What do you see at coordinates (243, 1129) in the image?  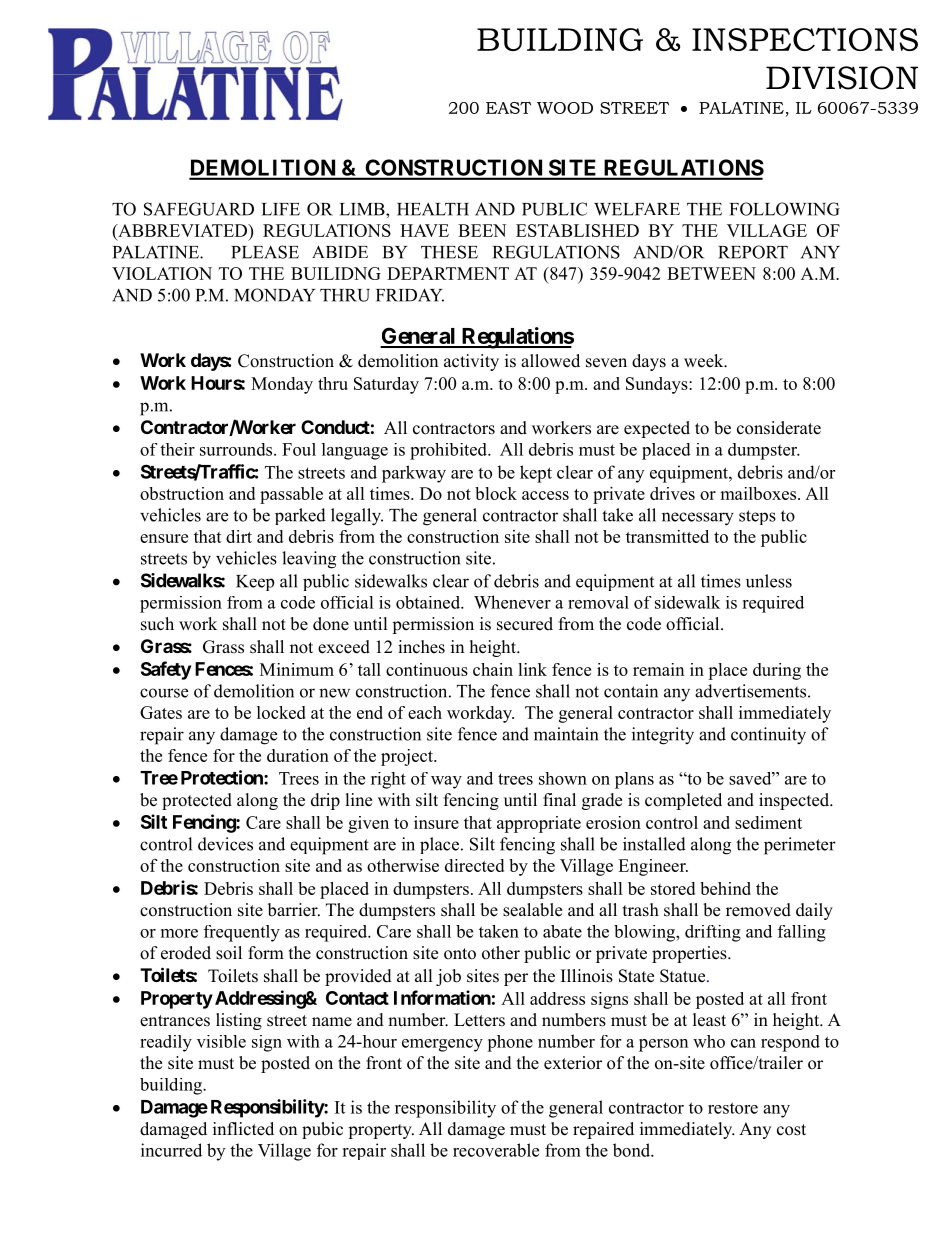 I see `inflicted` at bounding box center [243, 1129].
